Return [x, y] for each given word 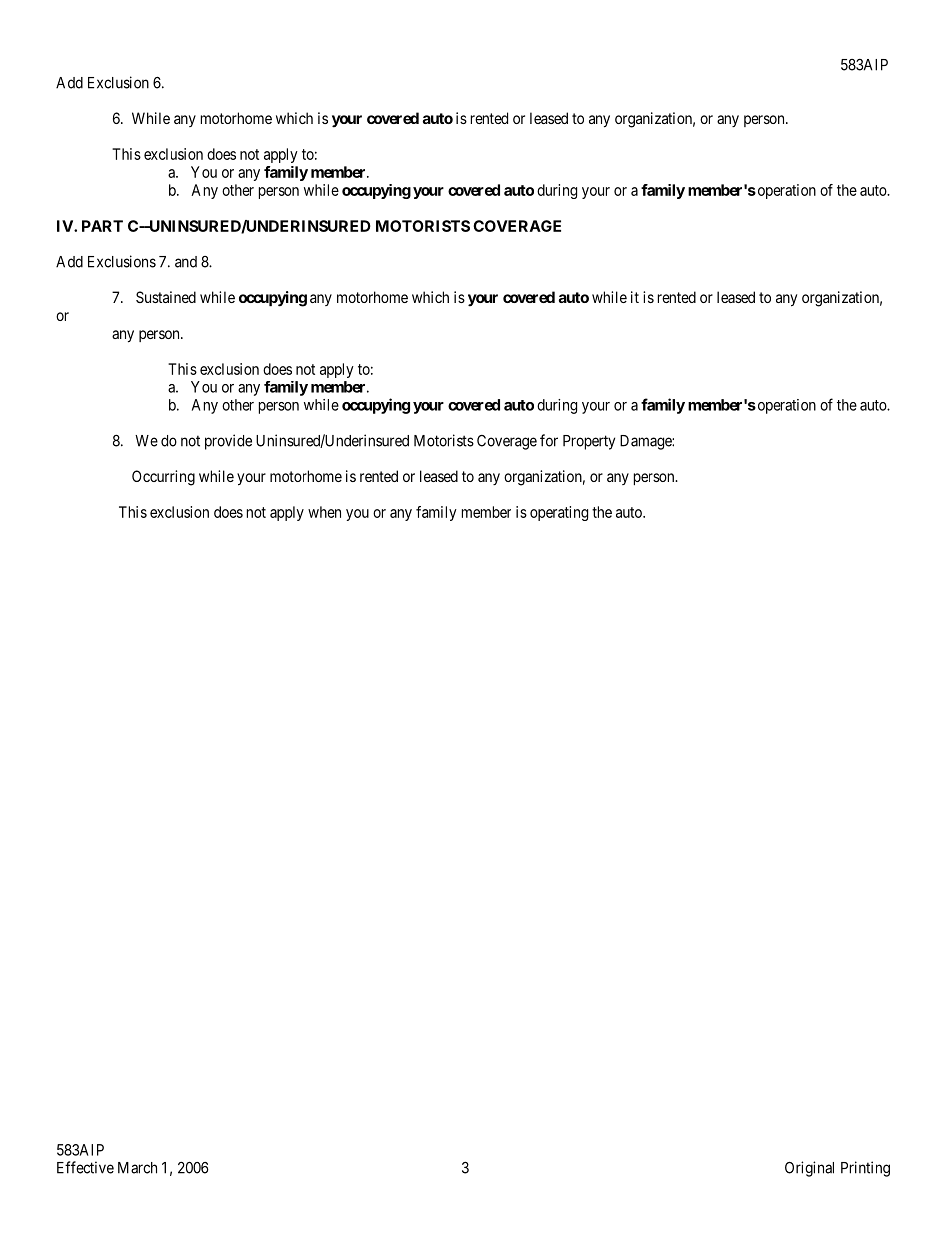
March [137, 1168]
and [186, 262]
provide [228, 442]
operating [559, 513]
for [549, 440]
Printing [865, 1169]
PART [102, 226]
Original [809, 1169]
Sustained [166, 297]
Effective [85, 1167]
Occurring [163, 478]
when [324, 512]
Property [589, 442]
